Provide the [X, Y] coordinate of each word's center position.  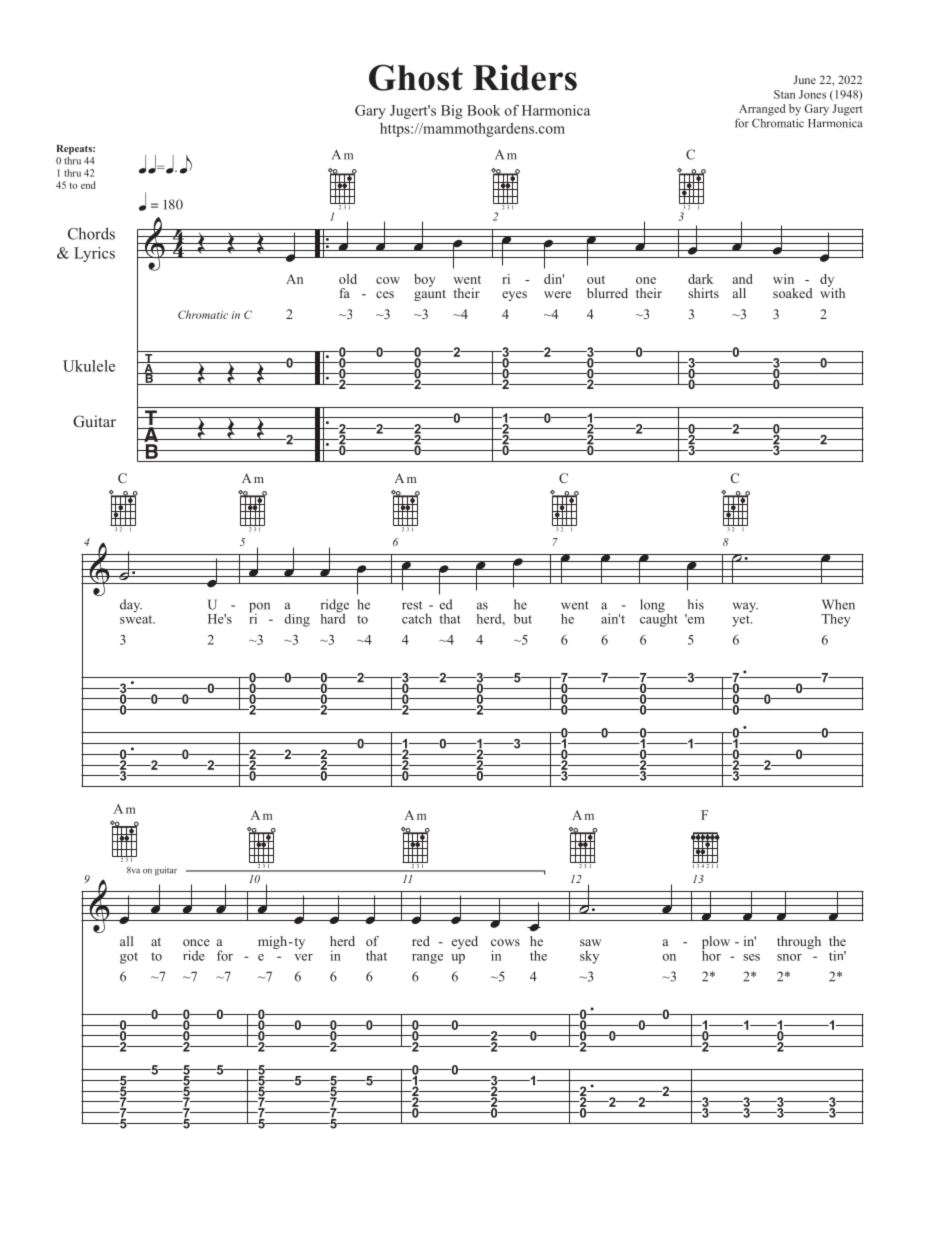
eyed [465, 942]
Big [452, 112]
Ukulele [89, 366]
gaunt [430, 295]
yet [742, 621]
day [131, 606]
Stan [784, 94]
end [88, 185]
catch [417, 618]
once [196, 942]
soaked [793, 293]
